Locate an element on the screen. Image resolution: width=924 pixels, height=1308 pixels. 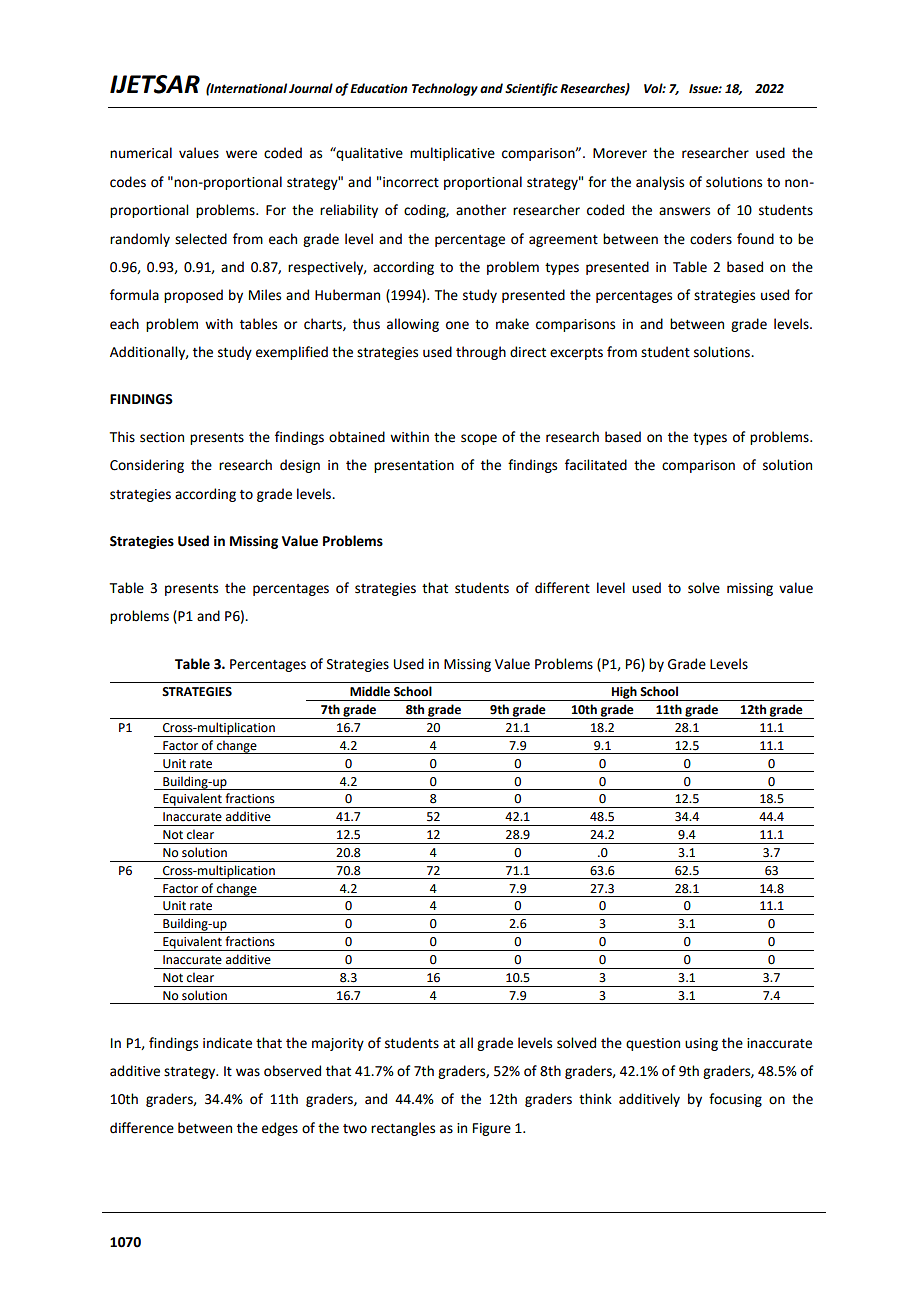
different is located at coordinates (562, 588).
